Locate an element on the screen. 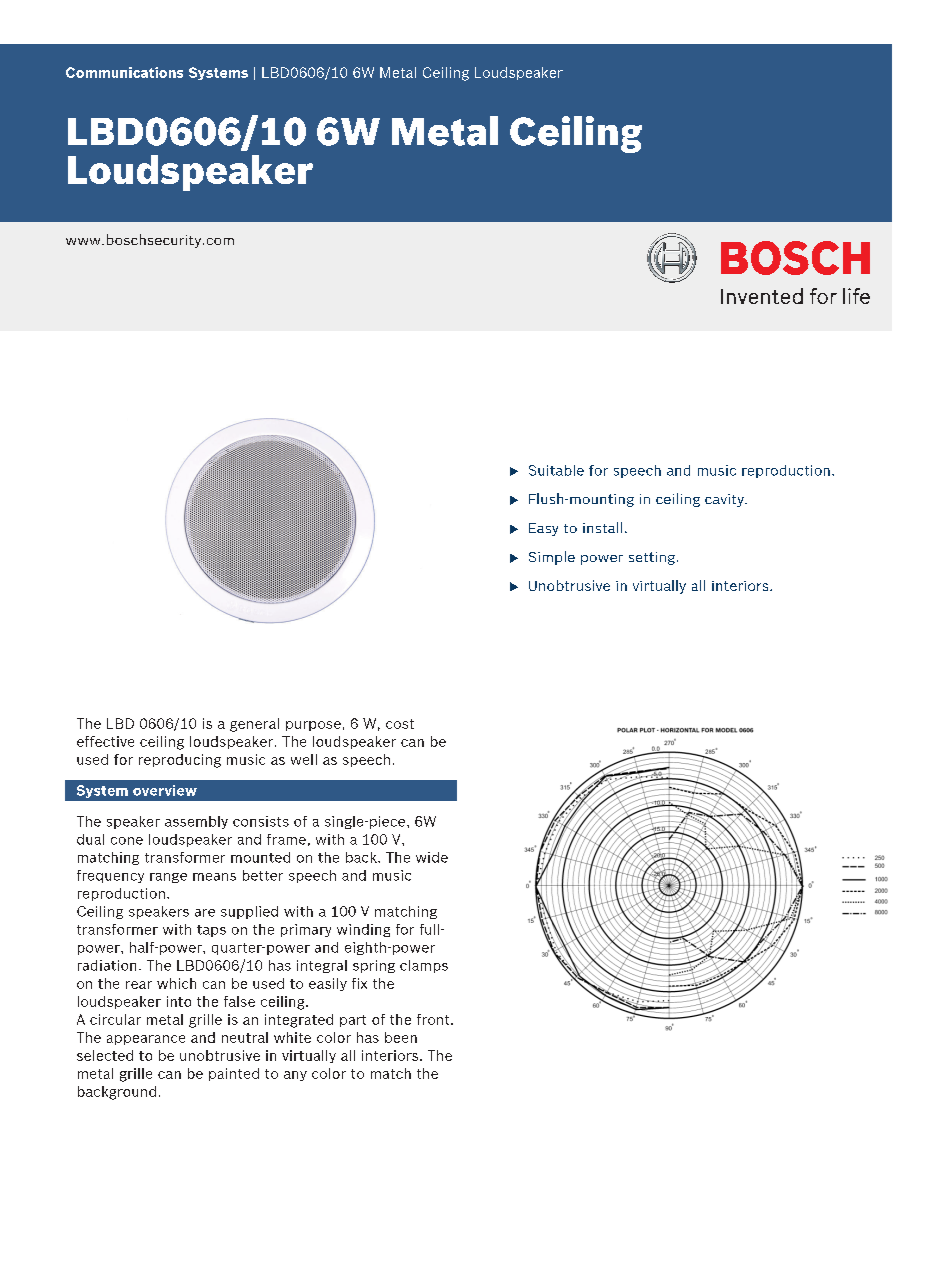 The width and height of the screenshot is (952, 1271). cavity is located at coordinates (725, 500).
